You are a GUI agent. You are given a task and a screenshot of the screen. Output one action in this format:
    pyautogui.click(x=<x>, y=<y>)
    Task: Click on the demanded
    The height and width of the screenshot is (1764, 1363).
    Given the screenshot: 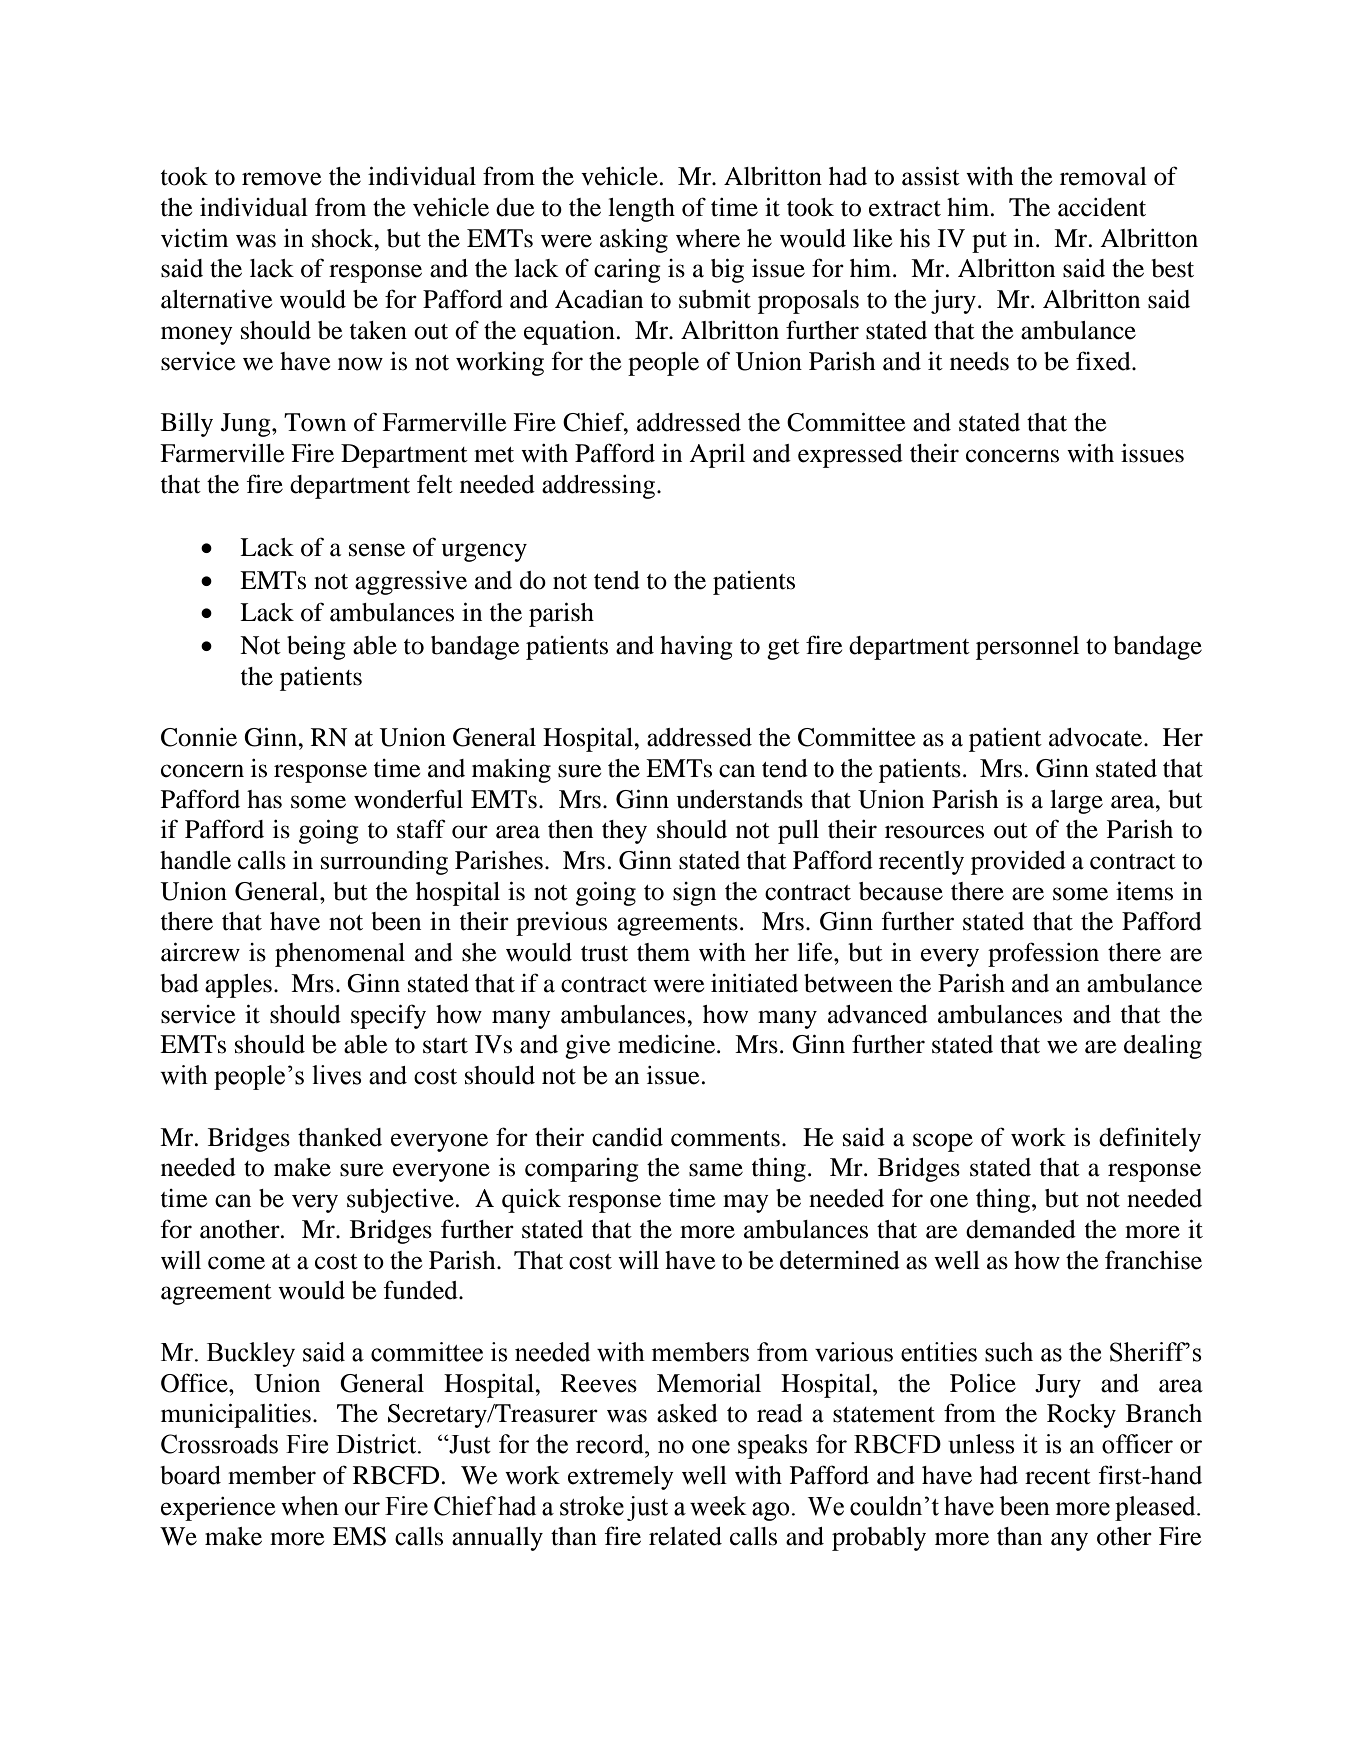 What is the action you would take?
    pyautogui.click(x=1021, y=1229)
